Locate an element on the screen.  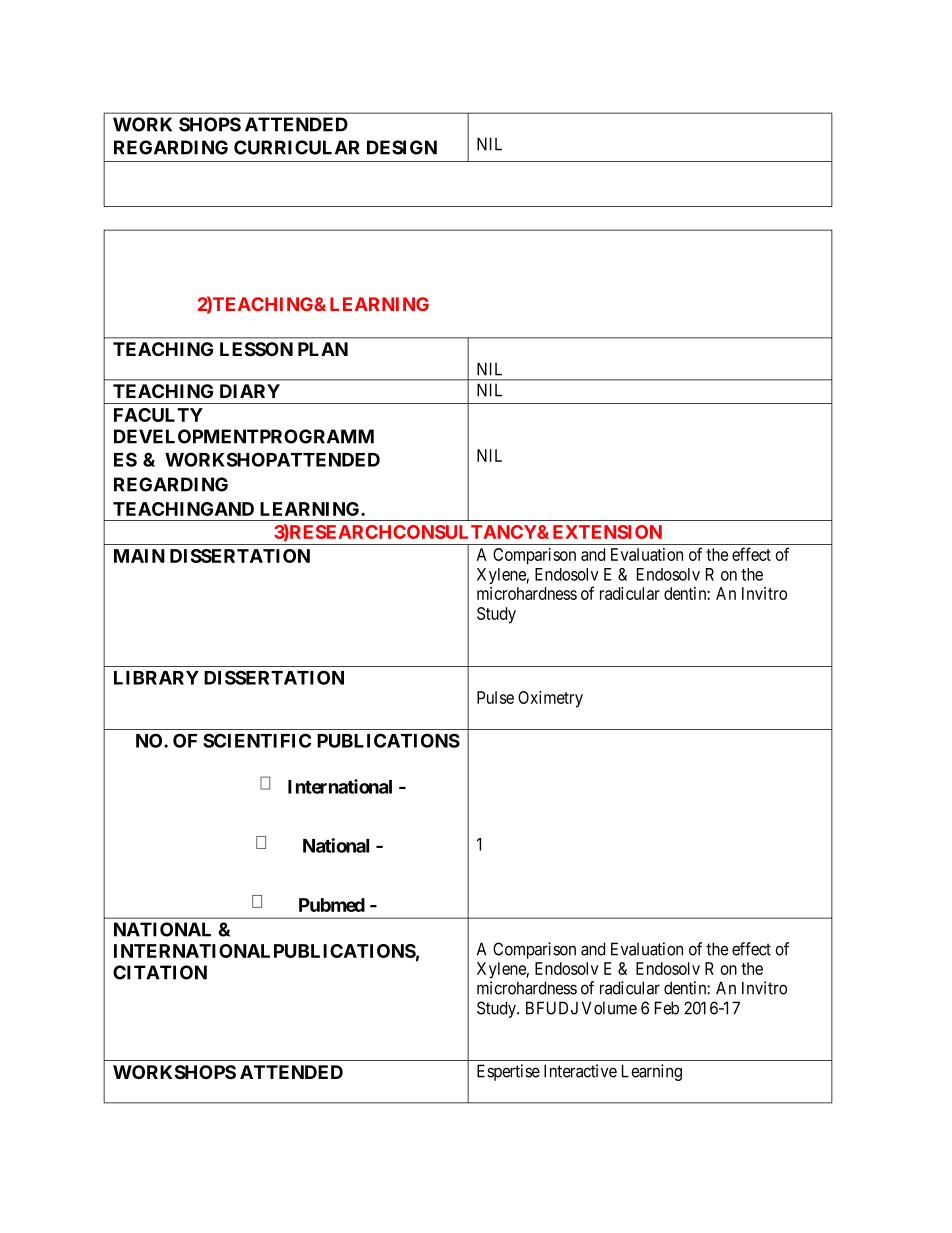
Pulse is located at coordinates (495, 697).
